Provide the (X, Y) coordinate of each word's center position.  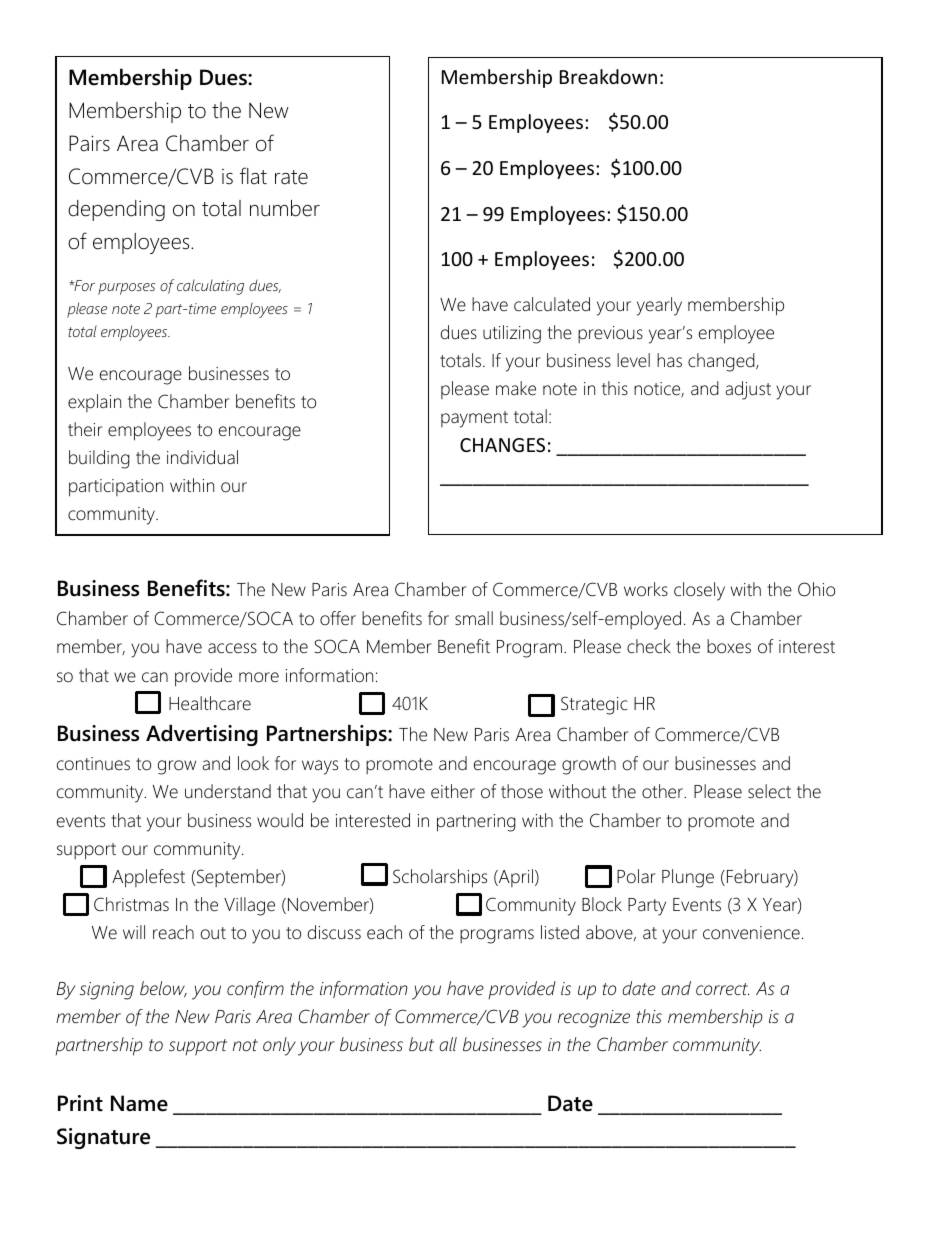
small (474, 618)
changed (722, 362)
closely (699, 591)
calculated (552, 304)
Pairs (89, 143)
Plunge (688, 878)
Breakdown (608, 76)
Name (139, 1103)
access (232, 648)
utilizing (512, 334)
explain (94, 403)
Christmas (131, 904)
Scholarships (440, 878)
